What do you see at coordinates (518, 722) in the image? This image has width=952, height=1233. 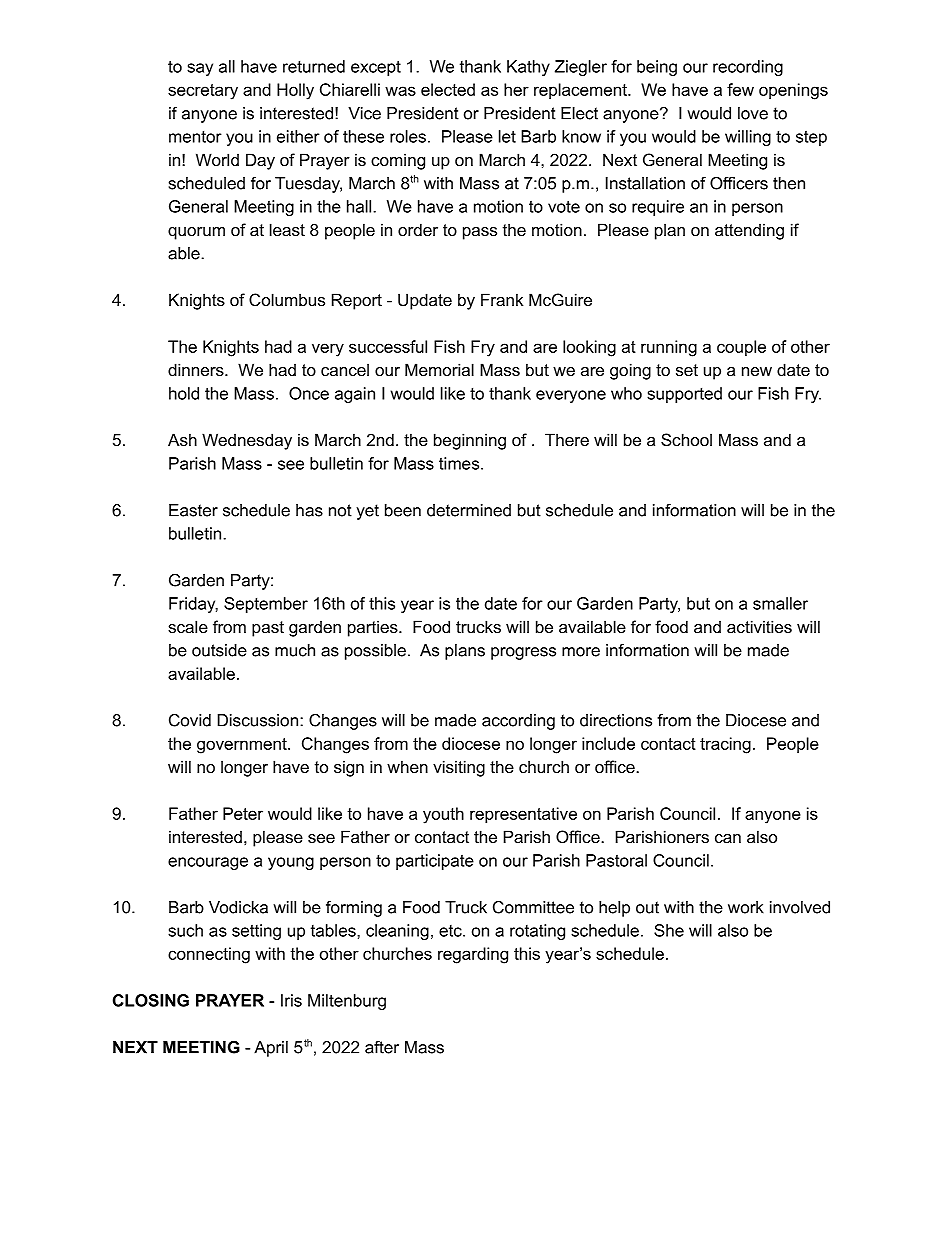 I see `according` at bounding box center [518, 722].
